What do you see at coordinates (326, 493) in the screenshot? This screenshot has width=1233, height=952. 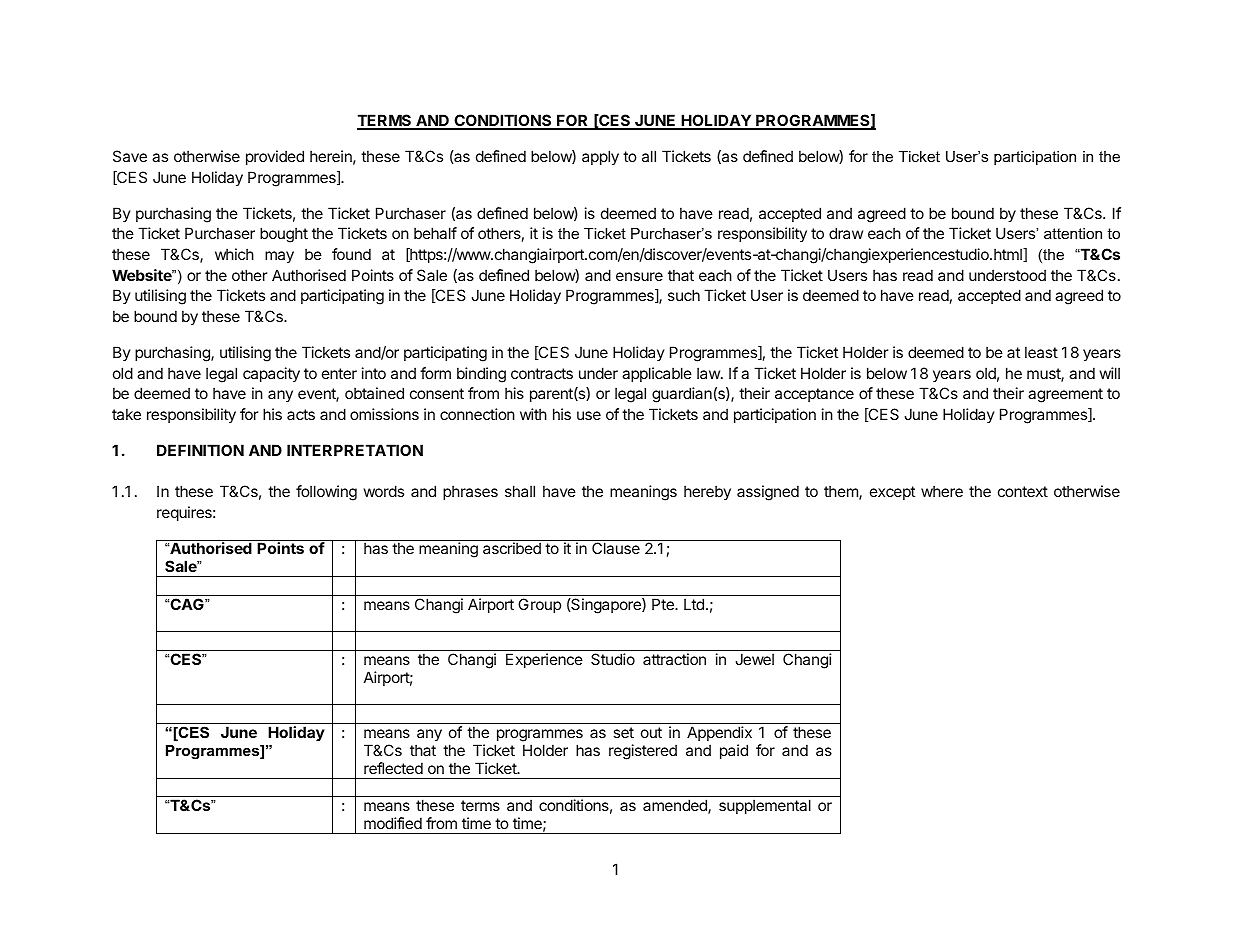 I see `following` at bounding box center [326, 493].
